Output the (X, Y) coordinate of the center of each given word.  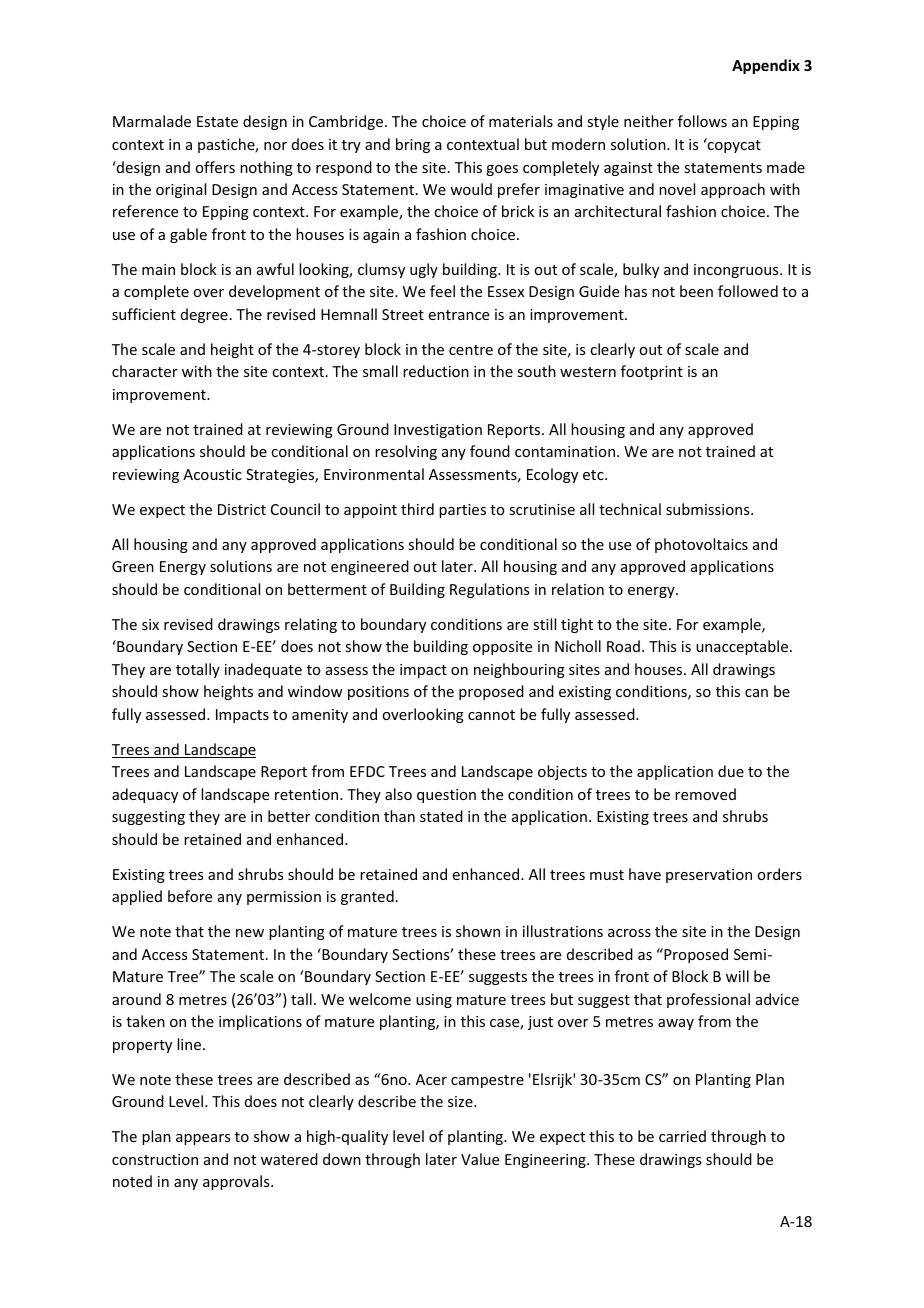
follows (702, 121)
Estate (217, 121)
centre (471, 350)
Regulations (489, 590)
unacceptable (742, 647)
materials (521, 121)
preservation (709, 876)
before (190, 896)
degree (204, 315)
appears (203, 1139)
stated (441, 816)
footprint (652, 372)
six (150, 624)
